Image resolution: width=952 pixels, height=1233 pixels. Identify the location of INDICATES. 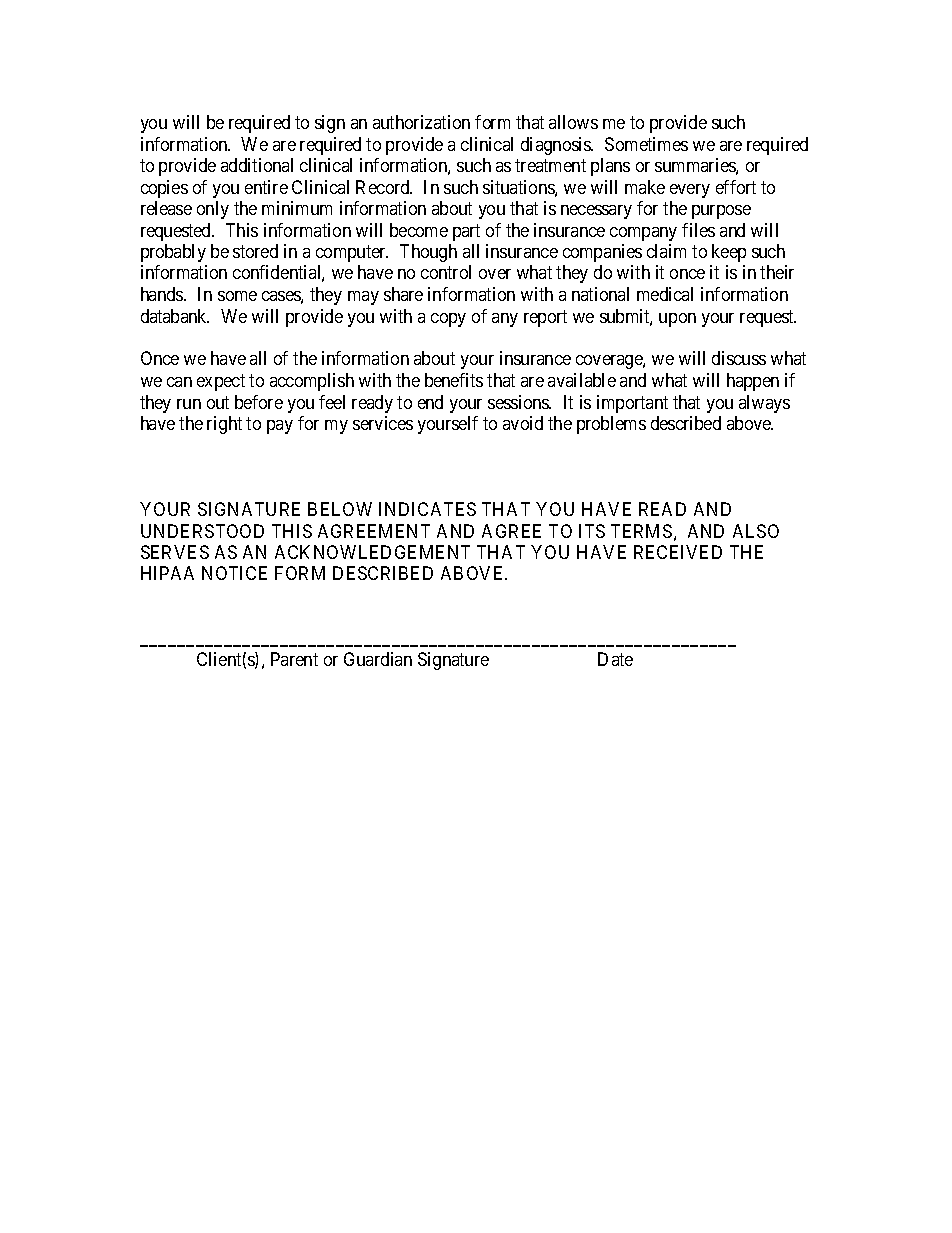
(427, 509).
